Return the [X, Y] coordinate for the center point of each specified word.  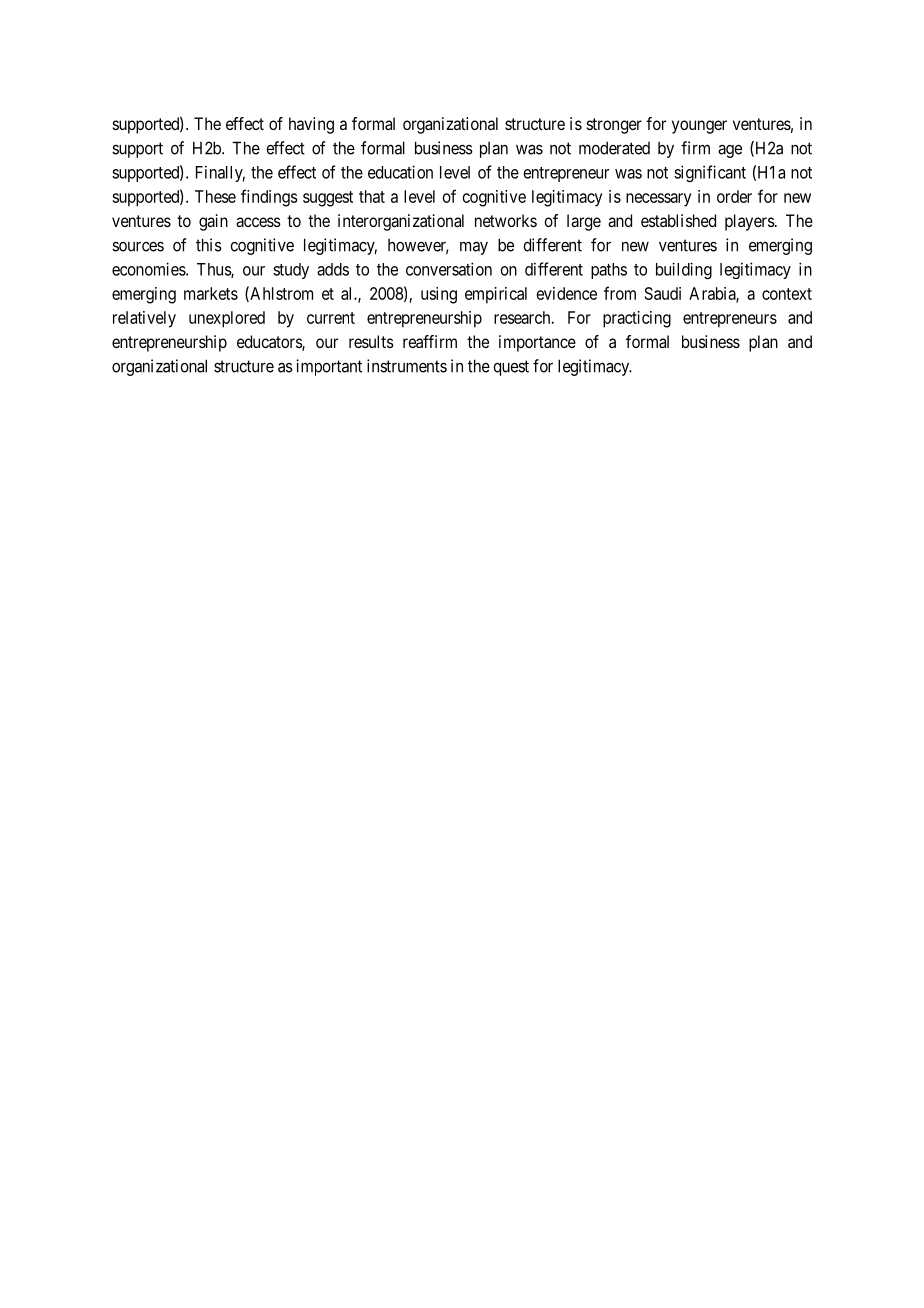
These [215, 196]
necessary [658, 200]
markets [211, 293]
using [439, 295]
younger [699, 127]
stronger [614, 126]
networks [506, 220]
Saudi [663, 293]
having [311, 125]
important [329, 367]
